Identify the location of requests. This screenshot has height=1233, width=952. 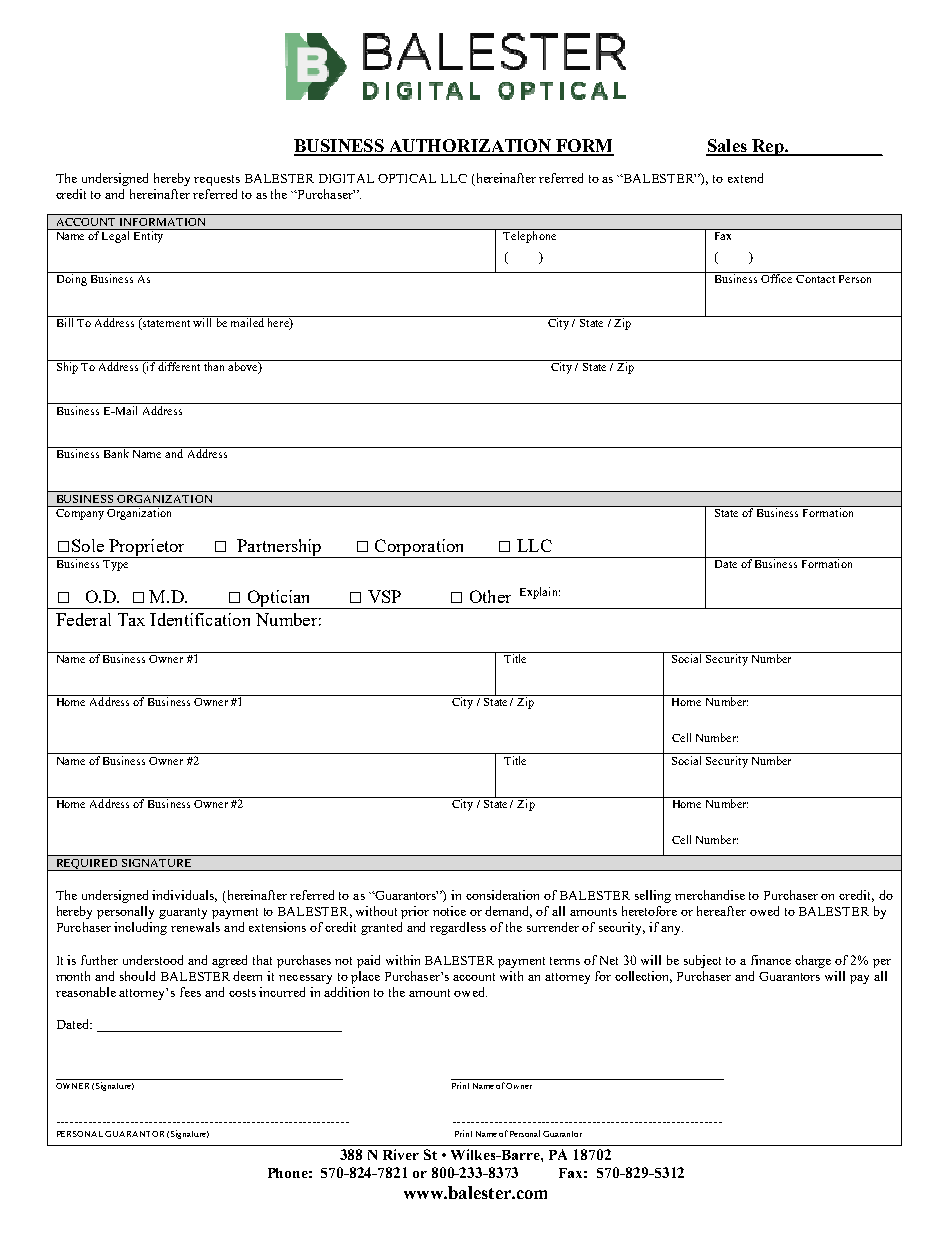
(217, 180).
